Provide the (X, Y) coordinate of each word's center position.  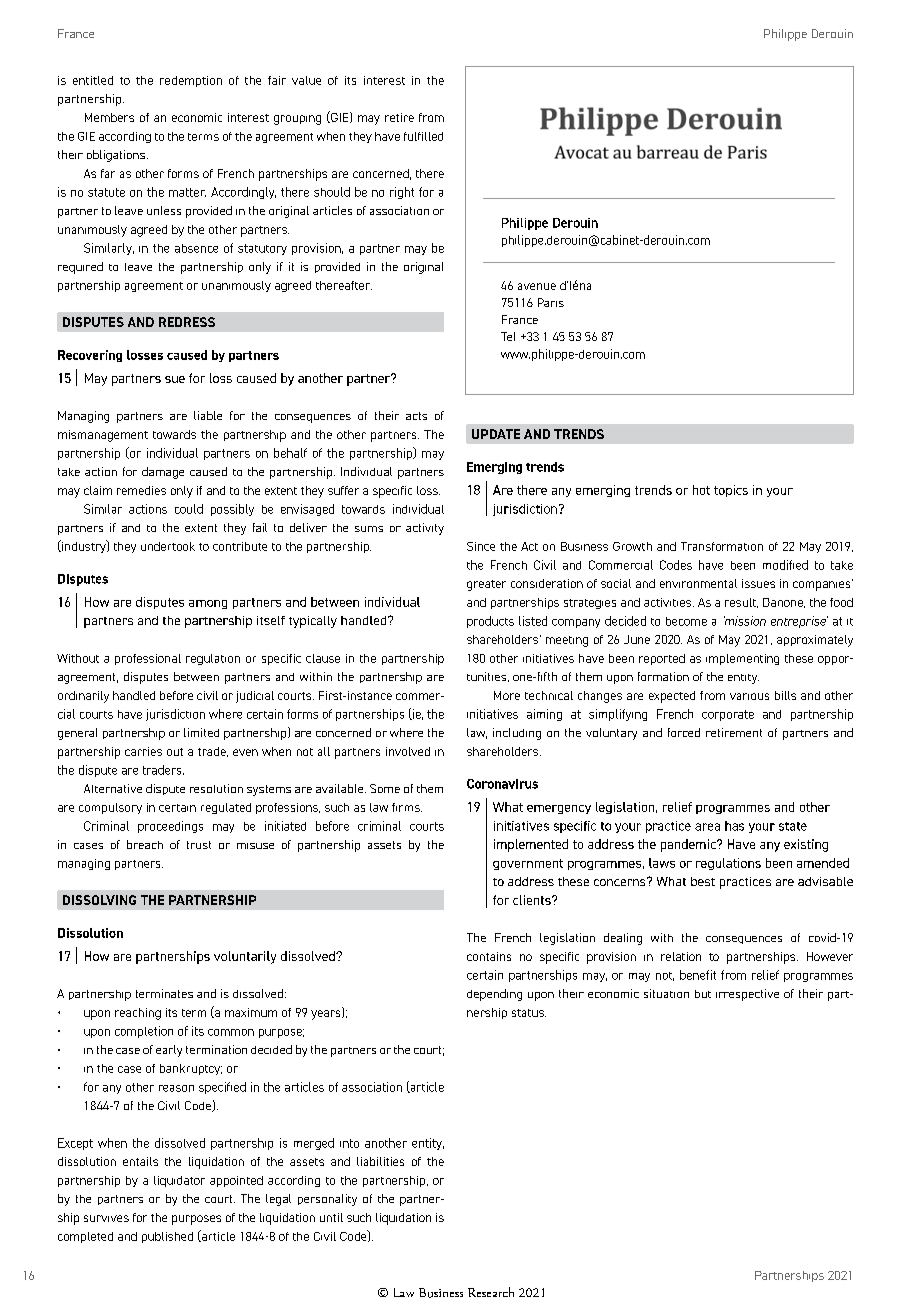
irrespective (747, 995)
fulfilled (423, 136)
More (507, 695)
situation (666, 993)
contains (489, 956)
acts (416, 416)
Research (491, 1292)
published (167, 1237)
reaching (138, 1014)
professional (148, 659)
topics (731, 491)
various (749, 696)
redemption (191, 81)
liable (208, 415)
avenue (537, 286)
